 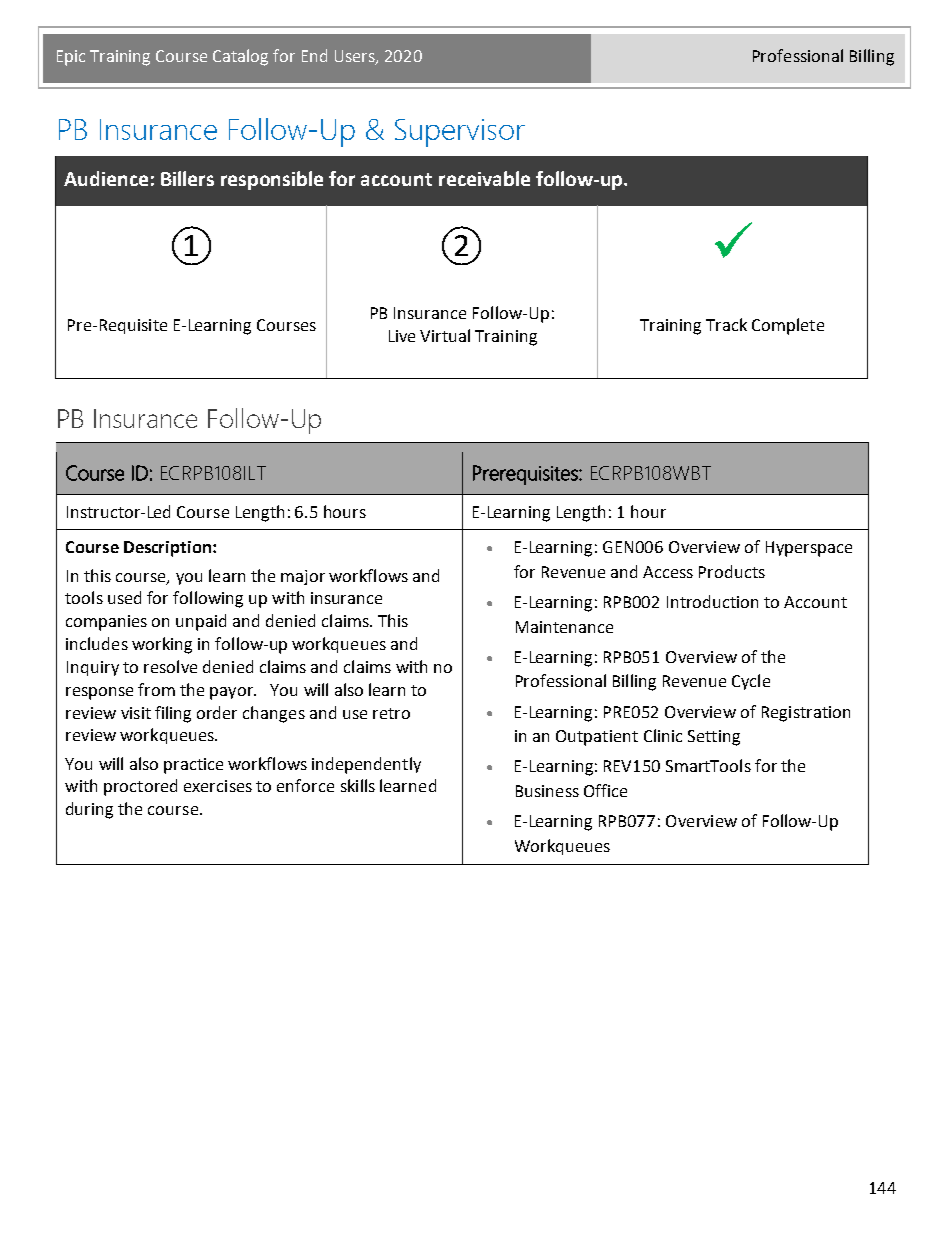 I want to click on skills, so click(x=358, y=785).
